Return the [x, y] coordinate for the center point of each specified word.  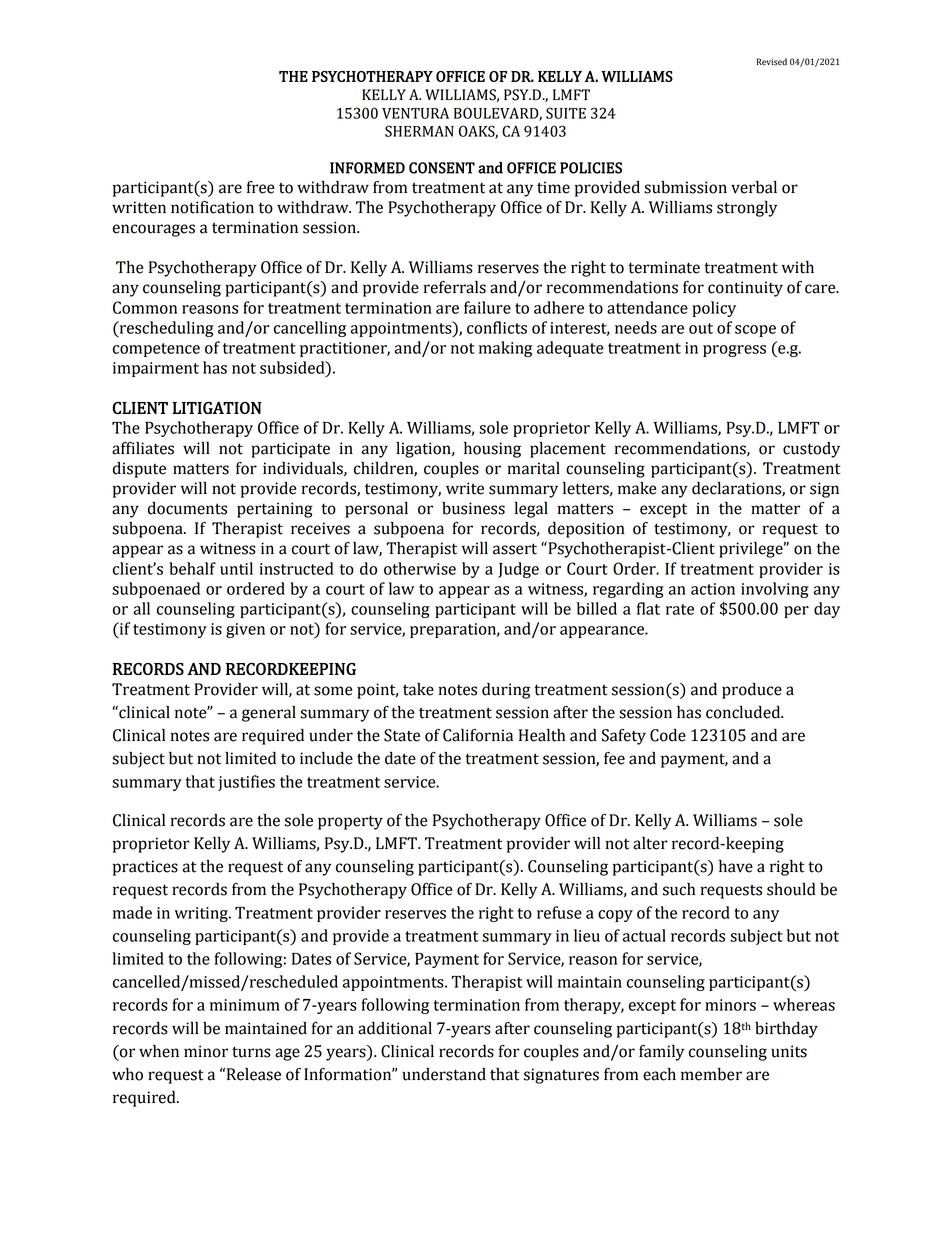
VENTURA [415, 113]
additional [395, 1028]
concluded [744, 712]
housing [492, 450]
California [478, 735]
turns [251, 1052]
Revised [772, 62]
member [711, 1074]
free [260, 187]
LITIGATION [217, 407]
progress [734, 351]
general [269, 714]
